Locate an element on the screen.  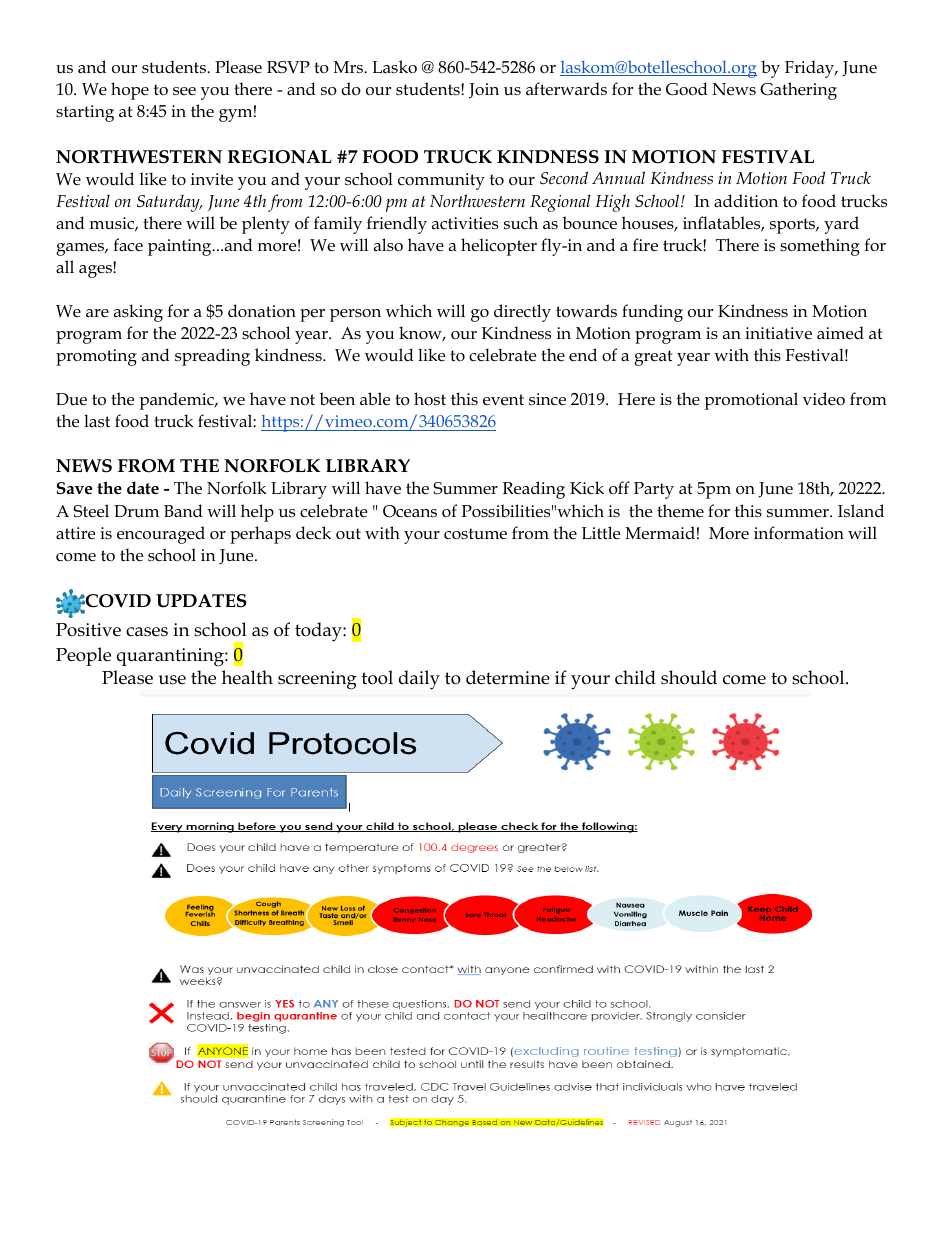
determine is located at coordinates (508, 677).
